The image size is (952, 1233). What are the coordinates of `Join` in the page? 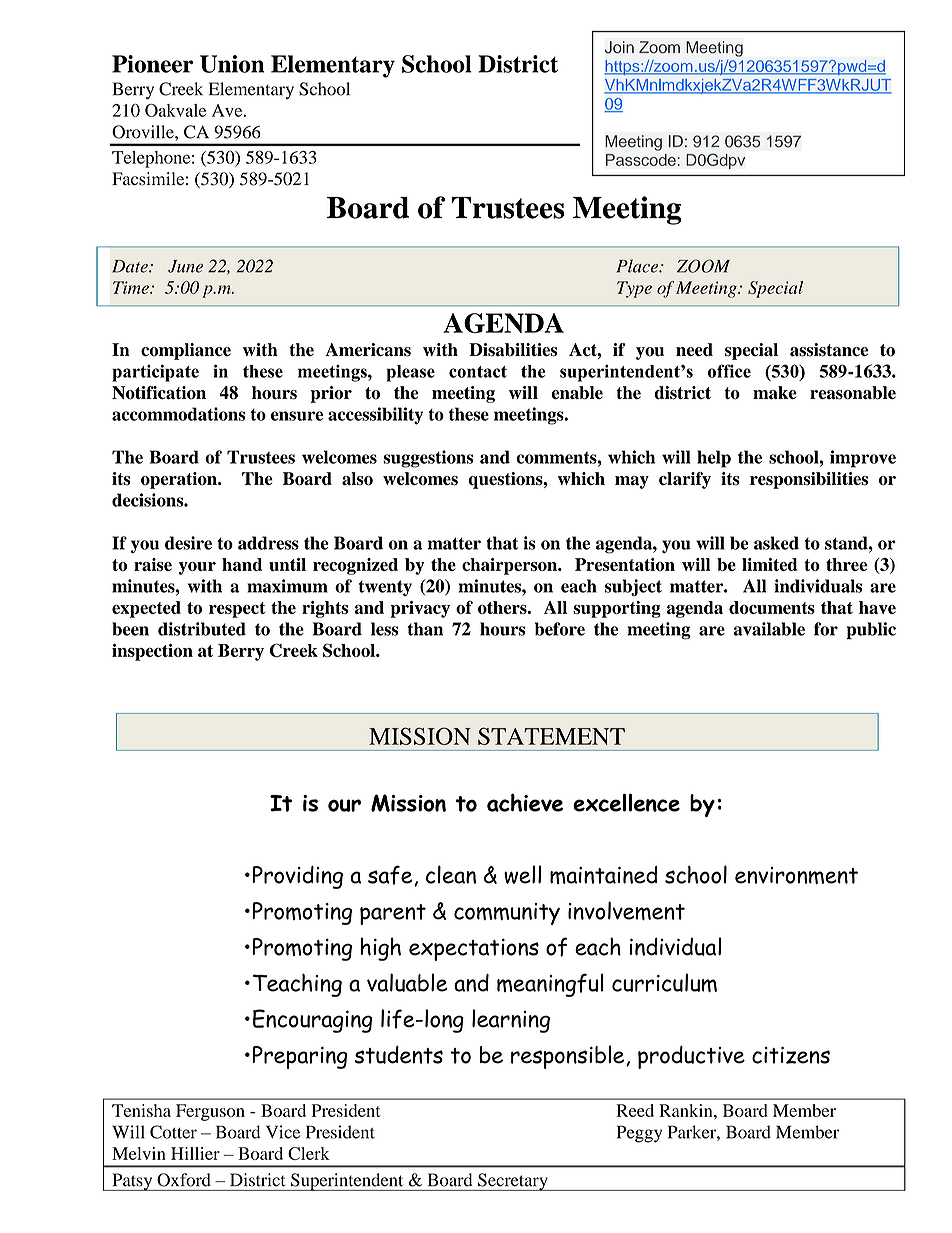 It's located at (619, 47).
